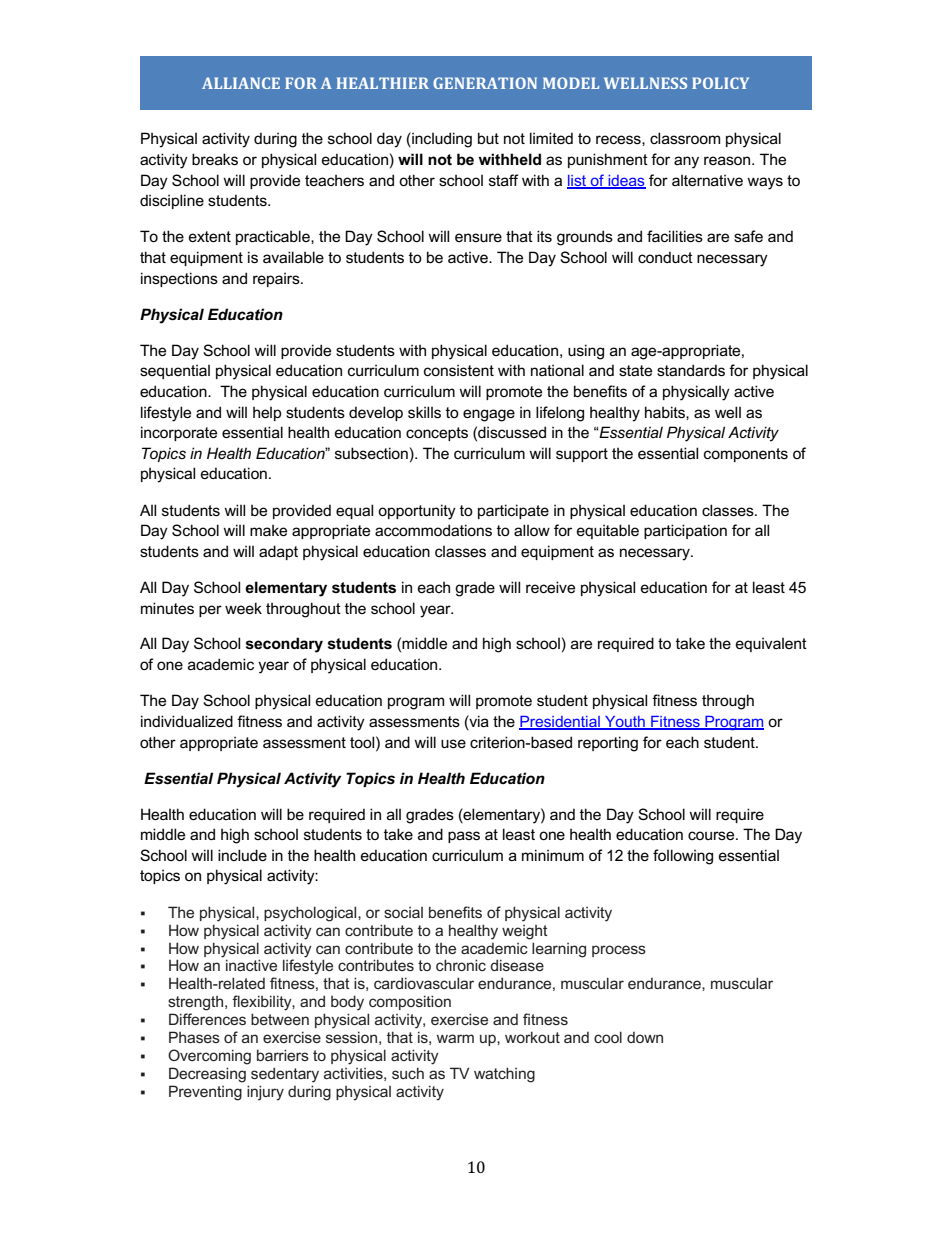 This page has height=1233, width=952. Describe the element at coordinates (685, 138) in the page. I see `classroom` at that location.
